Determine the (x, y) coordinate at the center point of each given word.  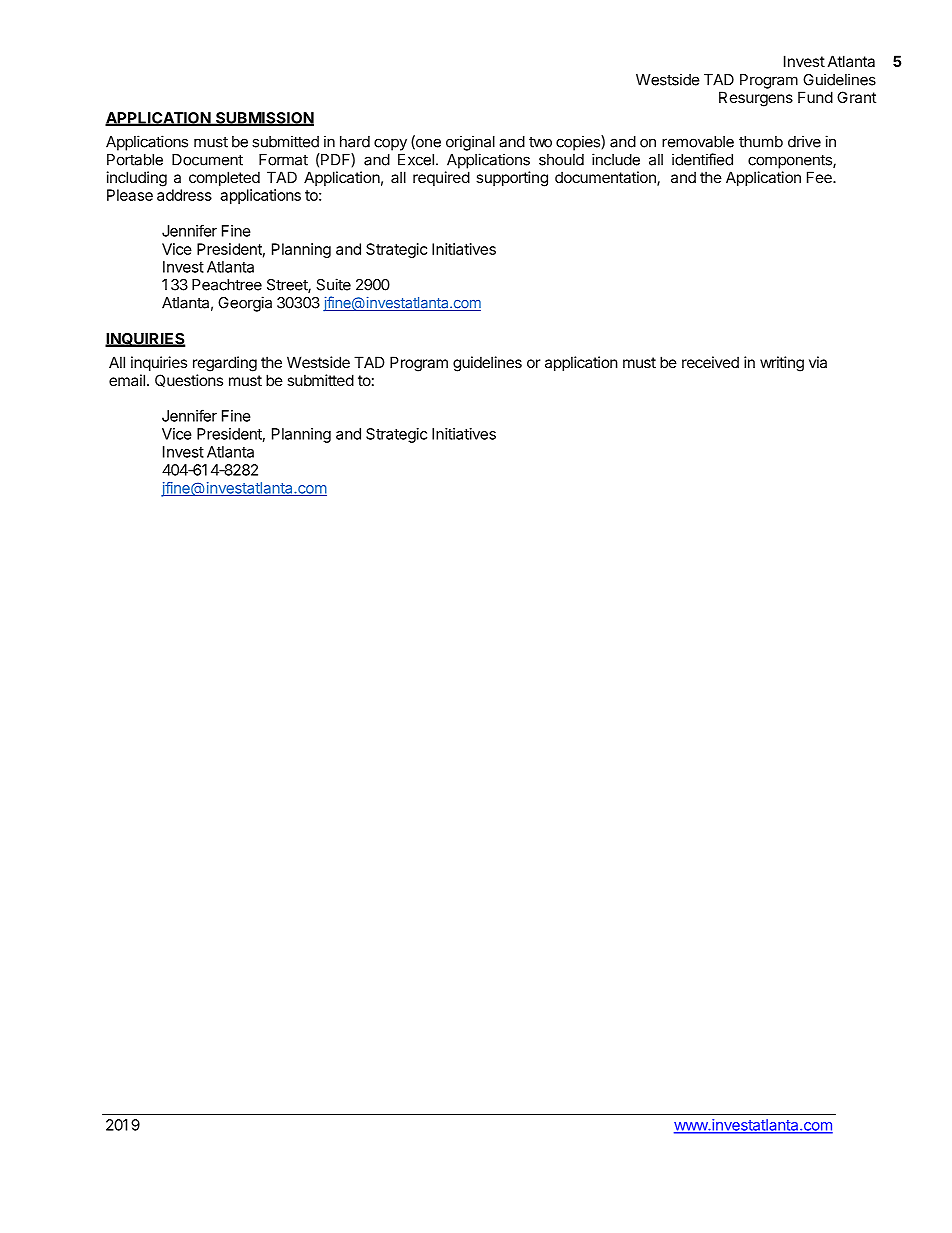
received (710, 362)
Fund (815, 97)
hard (355, 142)
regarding (225, 364)
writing (782, 364)
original (470, 143)
